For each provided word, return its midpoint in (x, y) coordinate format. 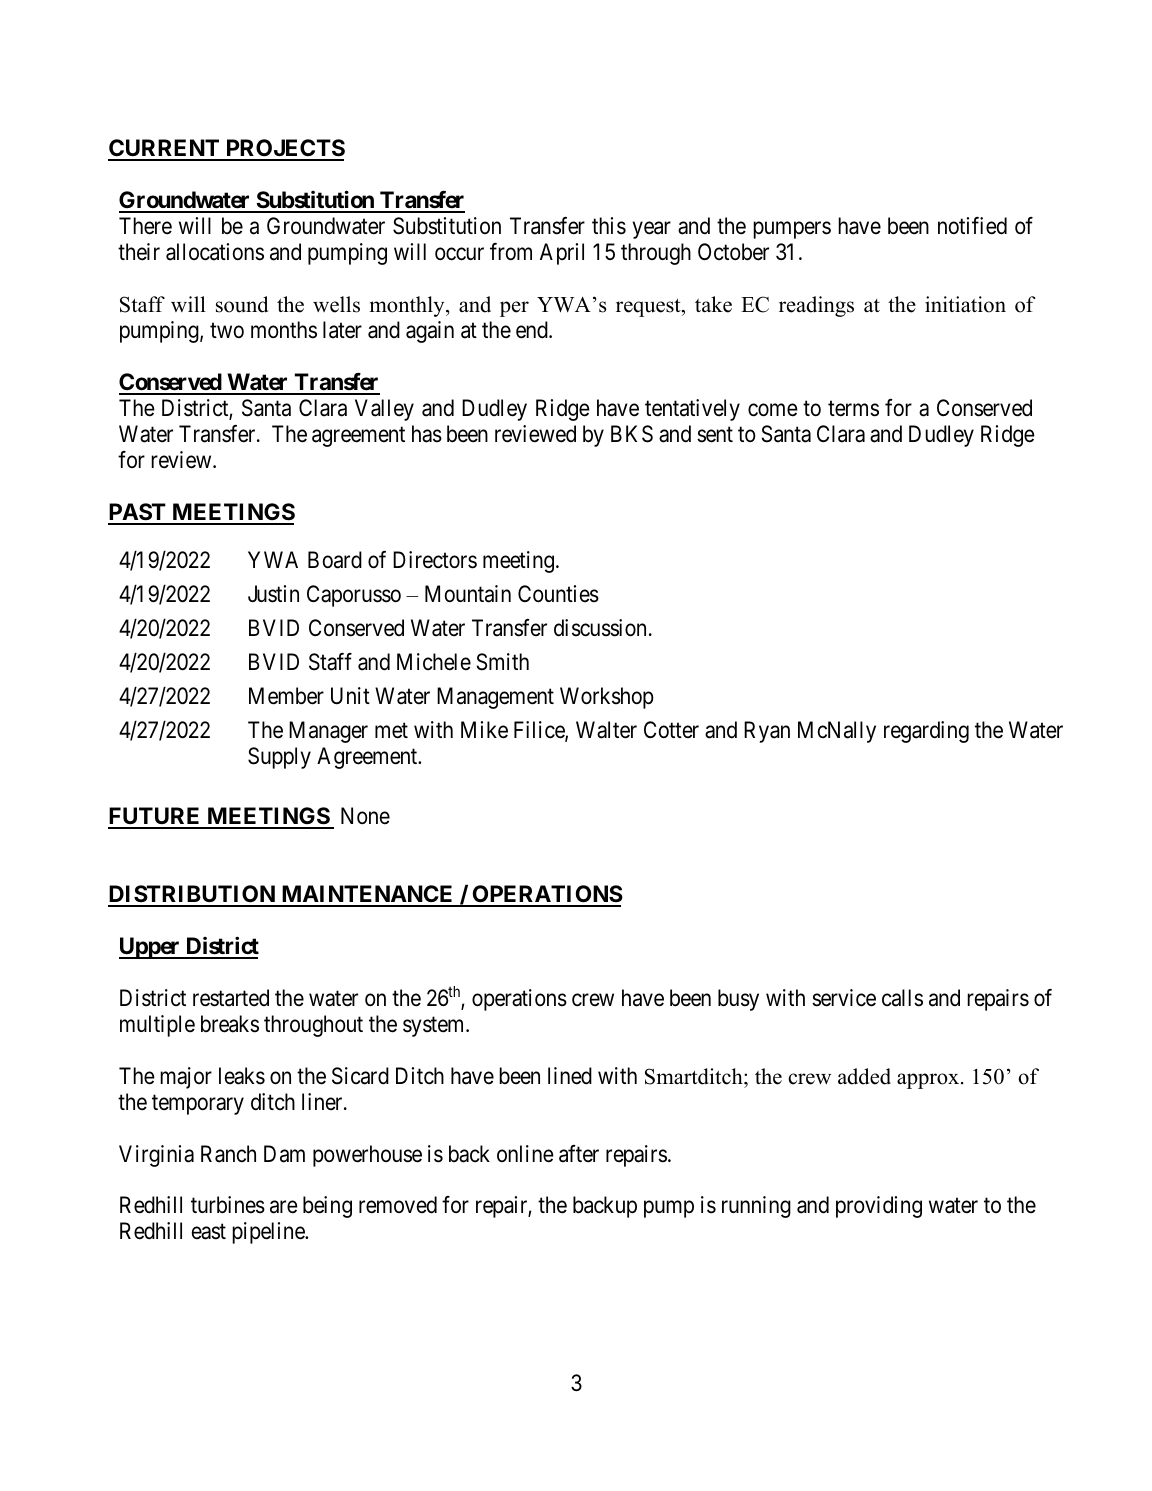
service (844, 998)
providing (879, 1207)
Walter (606, 730)
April (562, 254)
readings (816, 306)
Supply (279, 758)
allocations (215, 252)
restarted (231, 998)
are (284, 1207)
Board (335, 560)
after (579, 1154)
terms (853, 409)
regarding (926, 732)
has (427, 434)
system (435, 1027)
